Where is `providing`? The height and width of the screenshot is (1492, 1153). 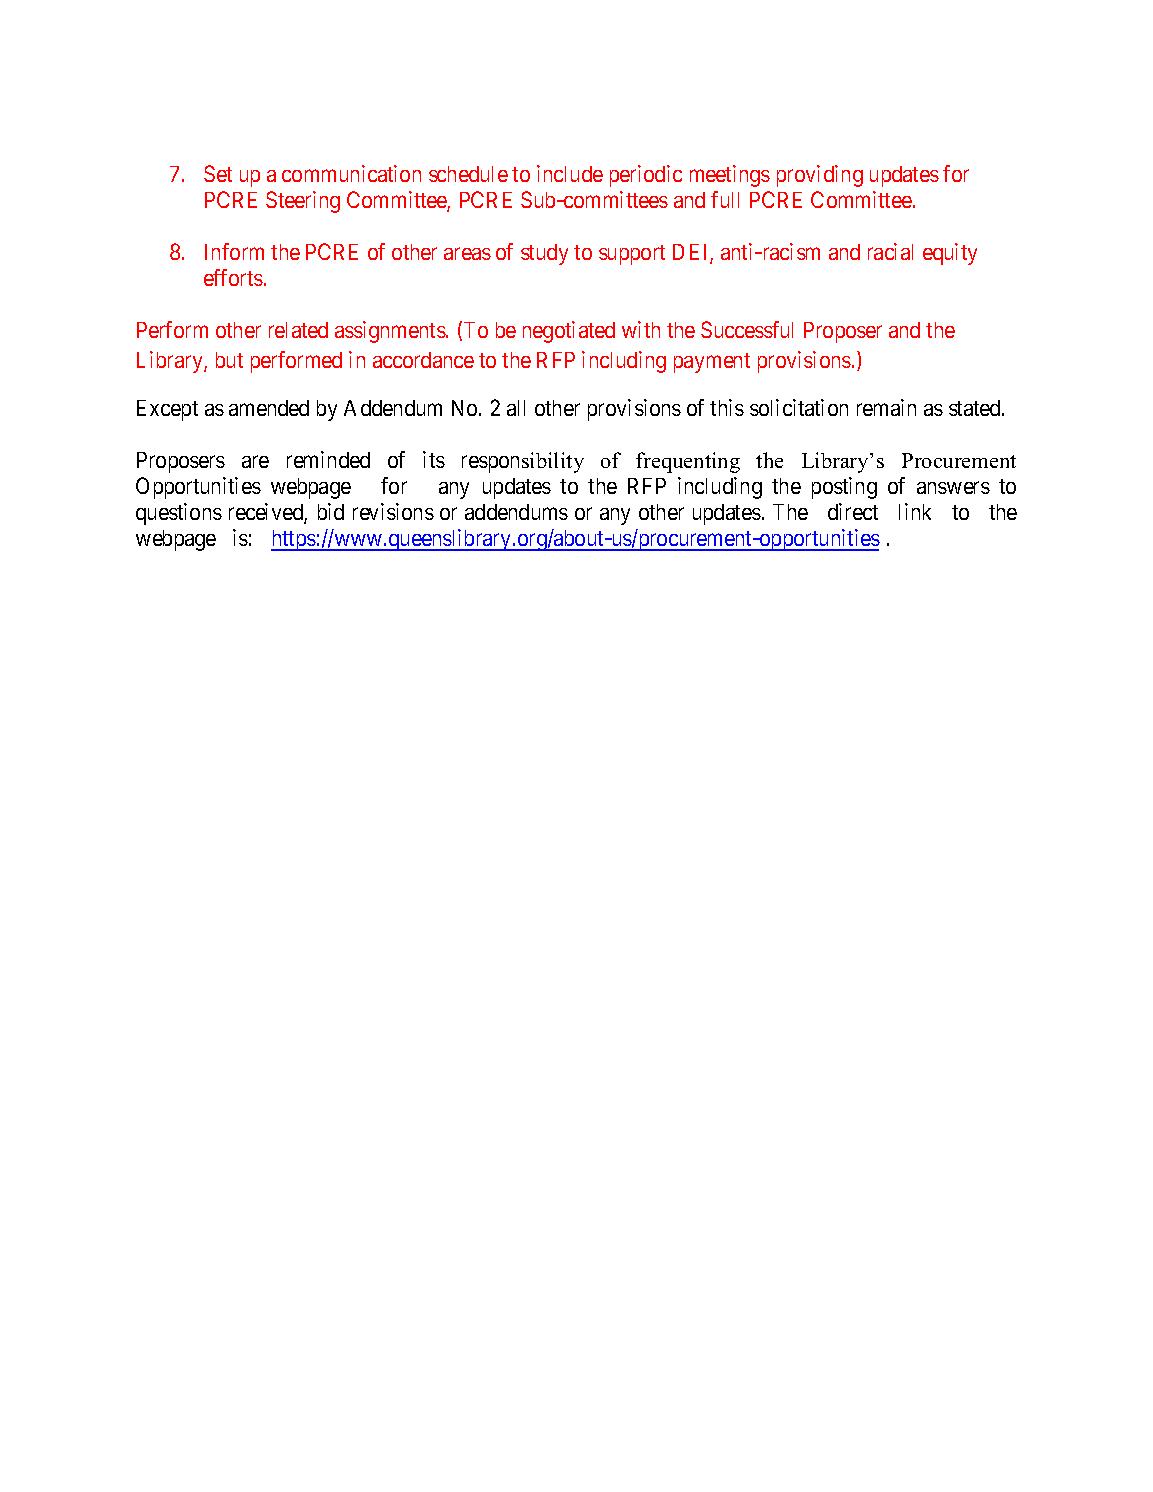 providing is located at coordinates (820, 176).
